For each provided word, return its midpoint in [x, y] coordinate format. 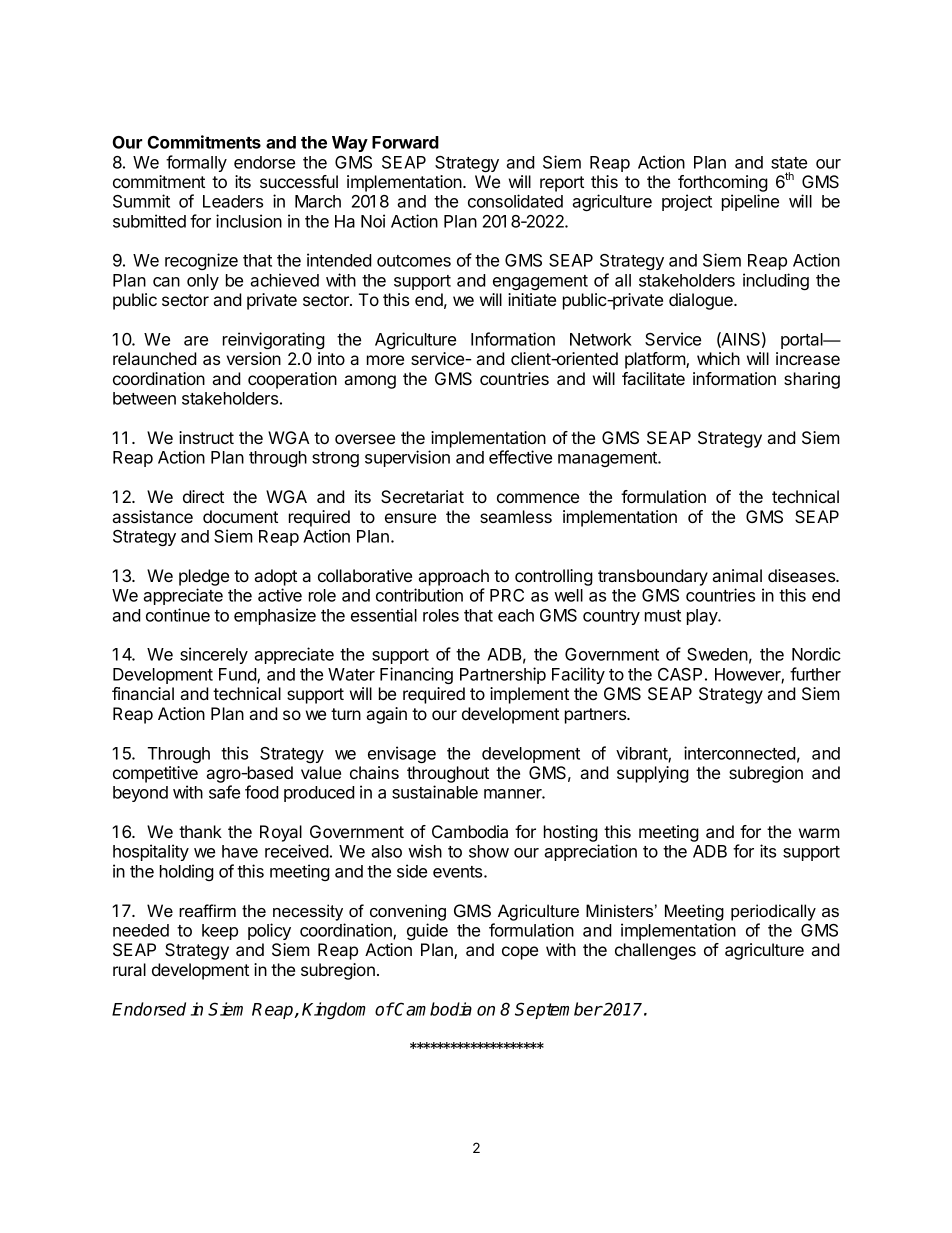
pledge [204, 577]
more [385, 360]
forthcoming [723, 185]
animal [737, 575]
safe [224, 792]
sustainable [435, 792]
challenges [655, 951]
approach [454, 577]
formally [196, 163]
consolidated [515, 201]
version [253, 358]
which [718, 358]
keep [220, 932]
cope [520, 953]
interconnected [740, 753]
